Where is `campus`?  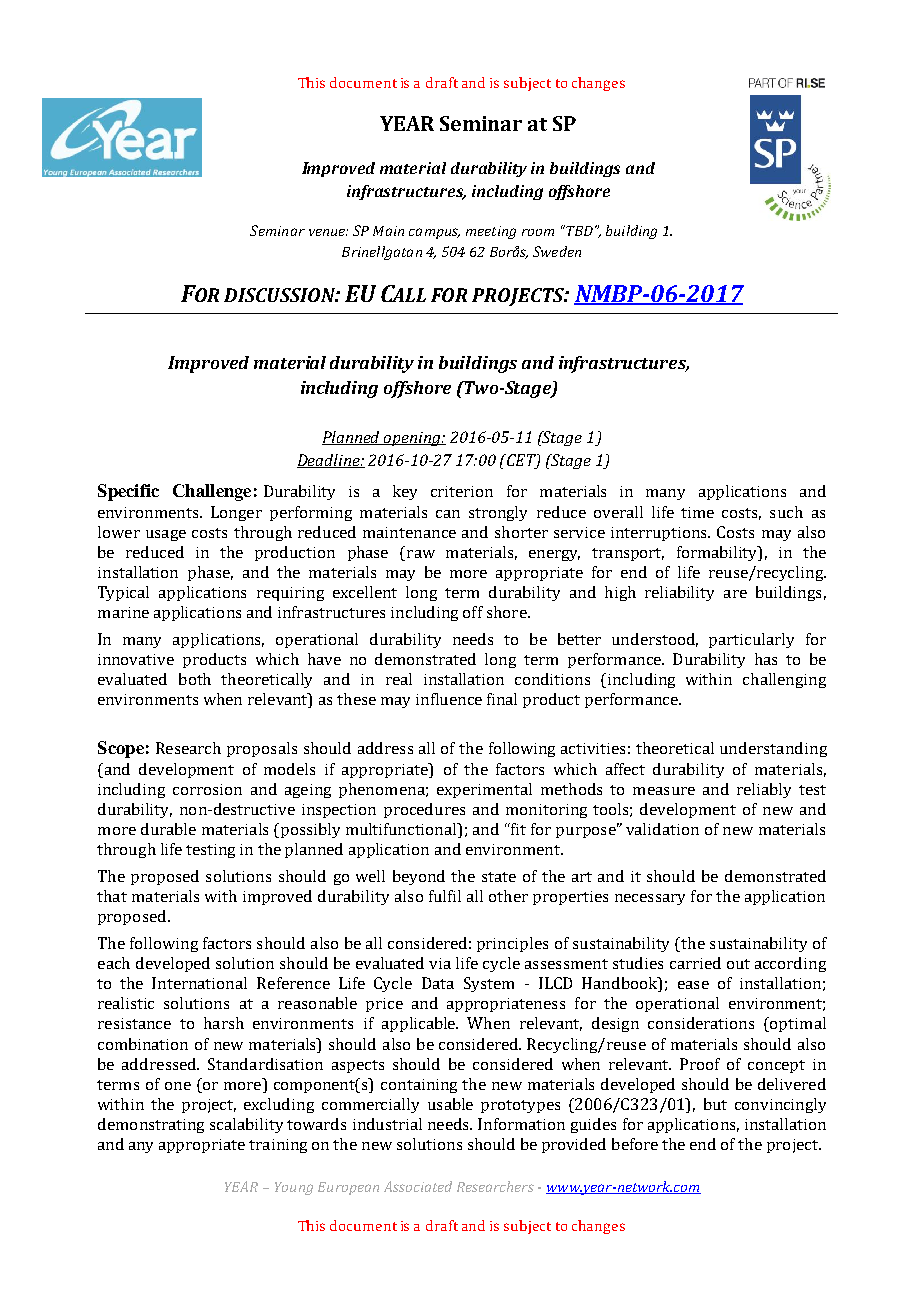 campus is located at coordinates (434, 233).
